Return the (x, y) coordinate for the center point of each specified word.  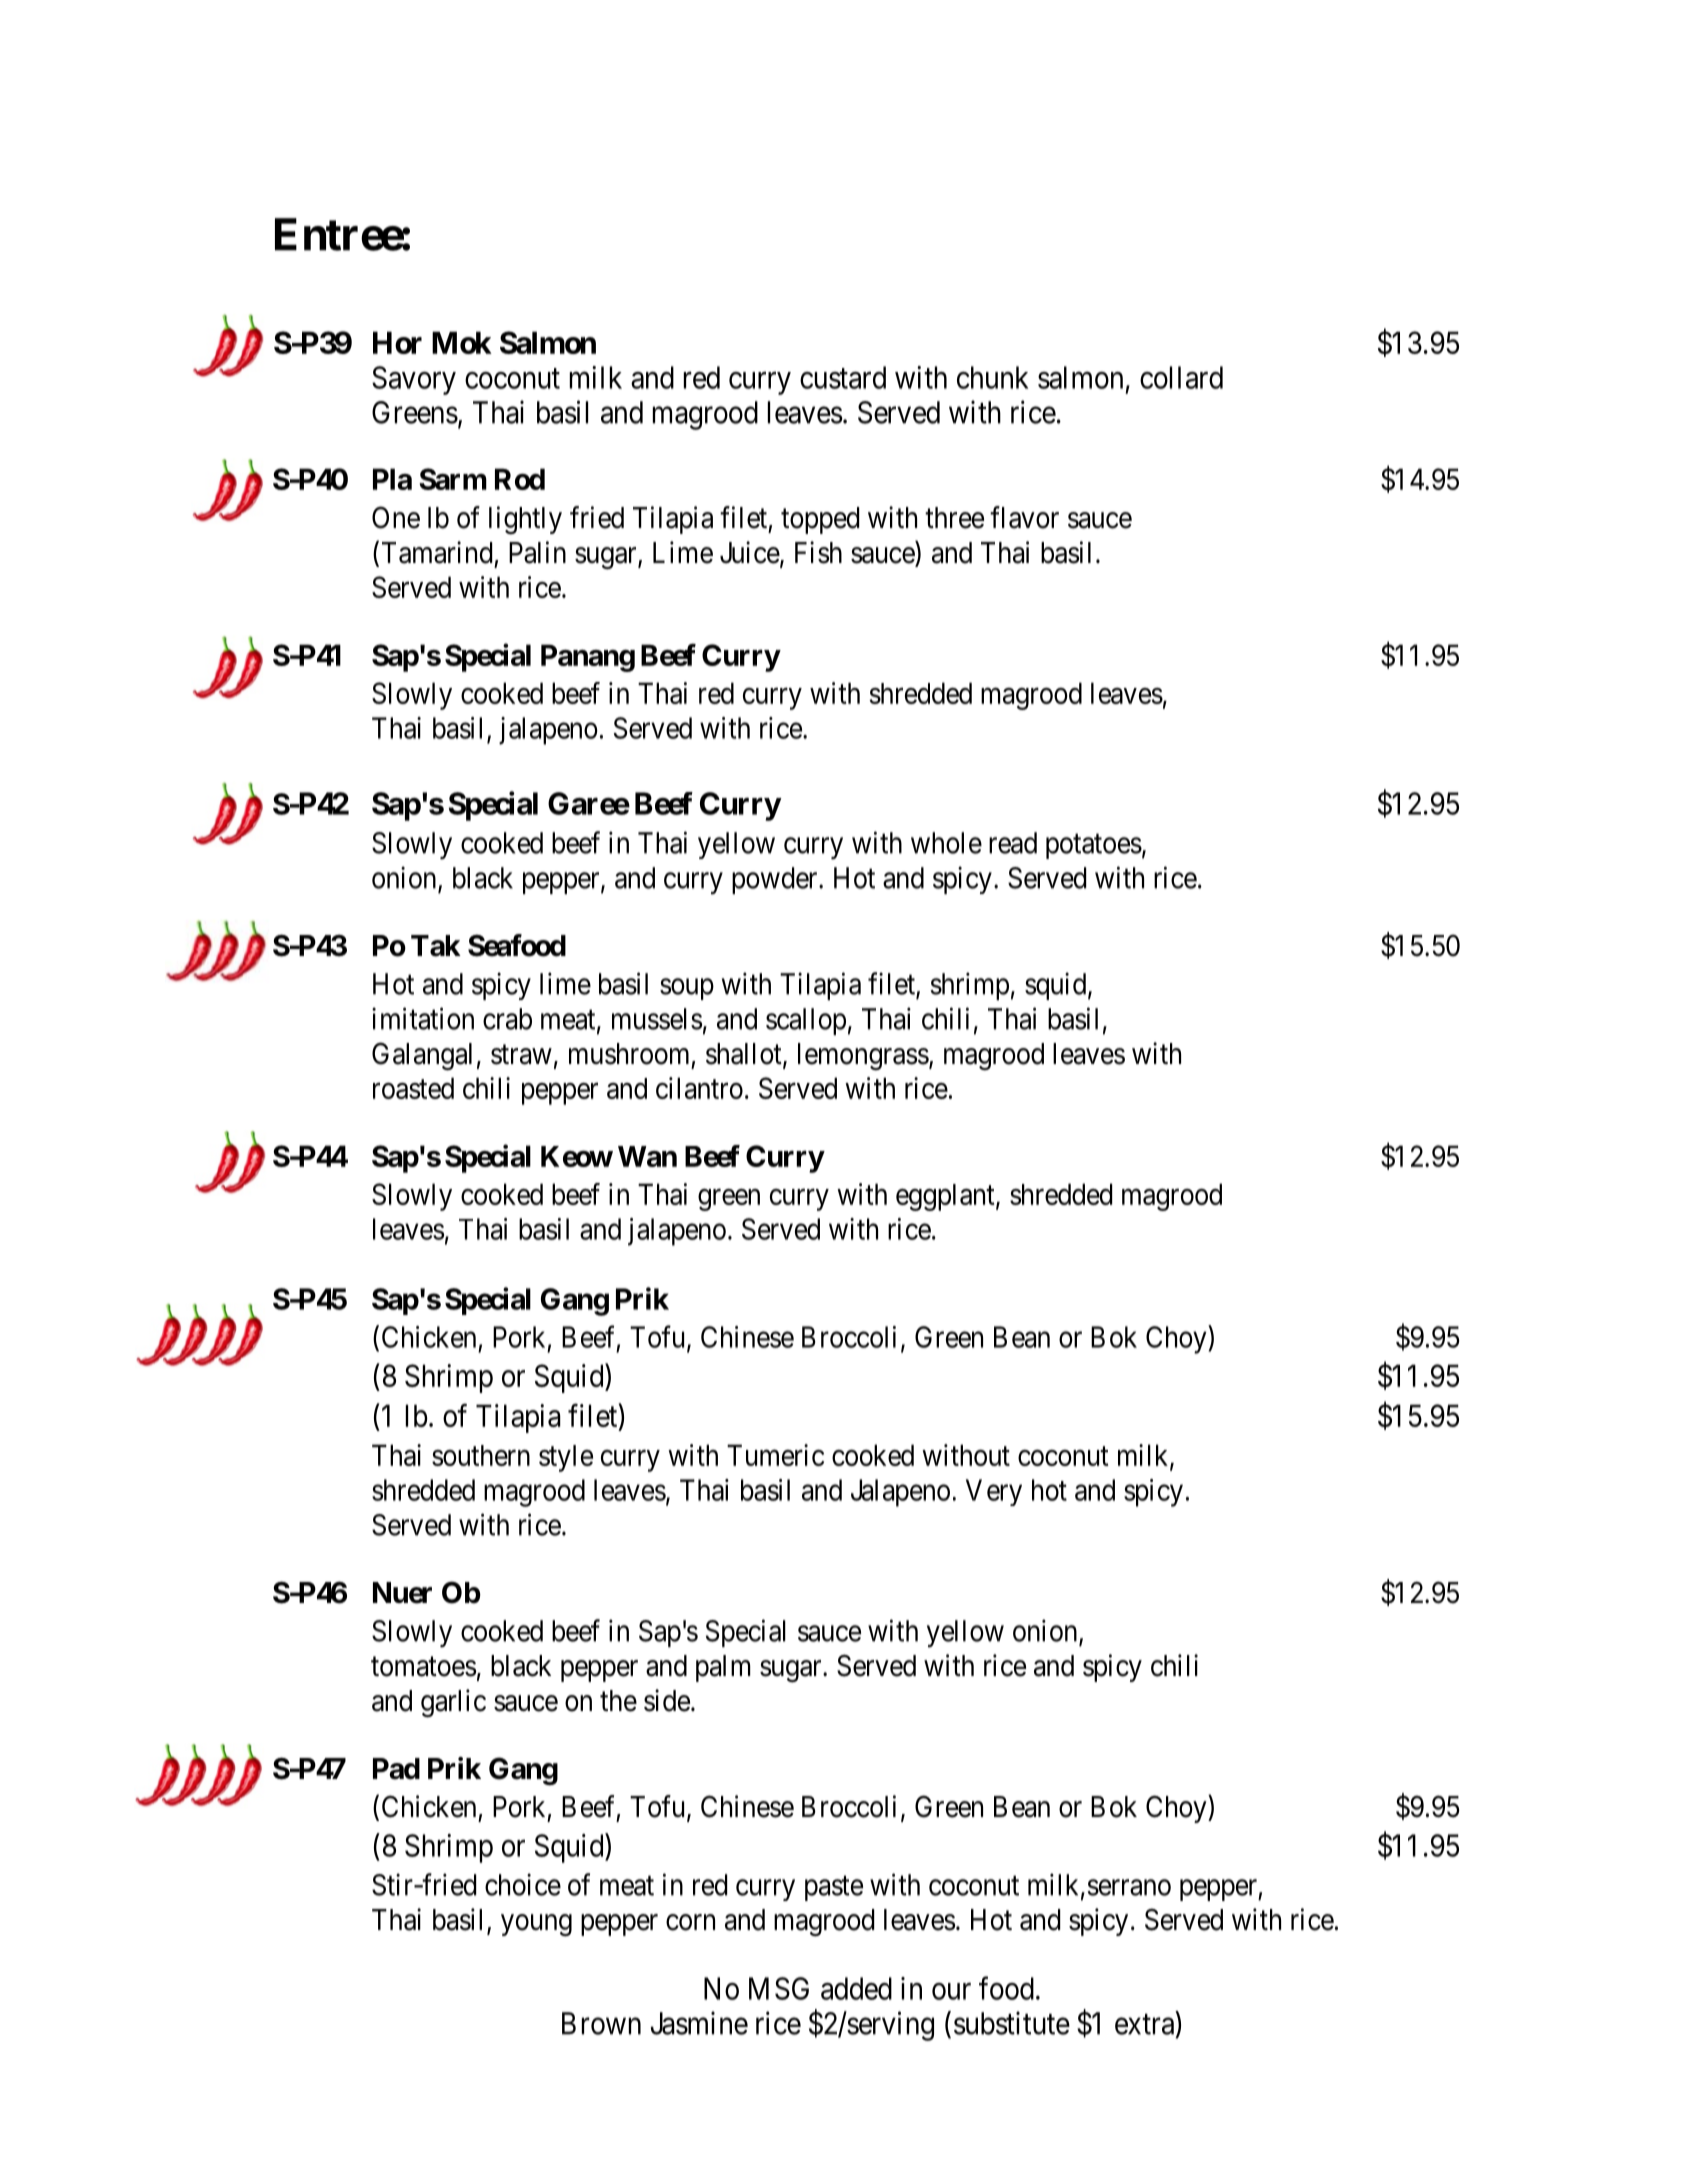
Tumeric (775, 1455)
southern (481, 1455)
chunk (993, 377)
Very (994, 1492)
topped (820, 520)
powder (776, 880)
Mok (462, 342)
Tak (436, 946)
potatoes (1094, 846)
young (536, 1925)
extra (1146, 2025)
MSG (779, 1988)
